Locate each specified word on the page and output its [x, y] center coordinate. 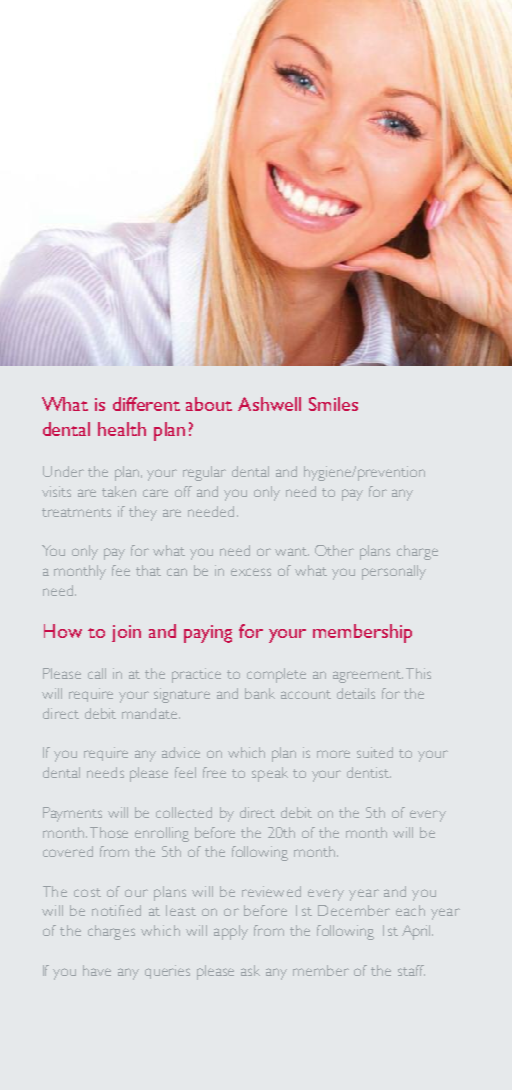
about [209, 404]
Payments [72, 814]
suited [375, 752]
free [214, 772]
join [126, 633]
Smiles [333, 404]
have [97, 970]
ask [250, 970]
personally [394, 572]
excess [251, 572]
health [122, 429]
